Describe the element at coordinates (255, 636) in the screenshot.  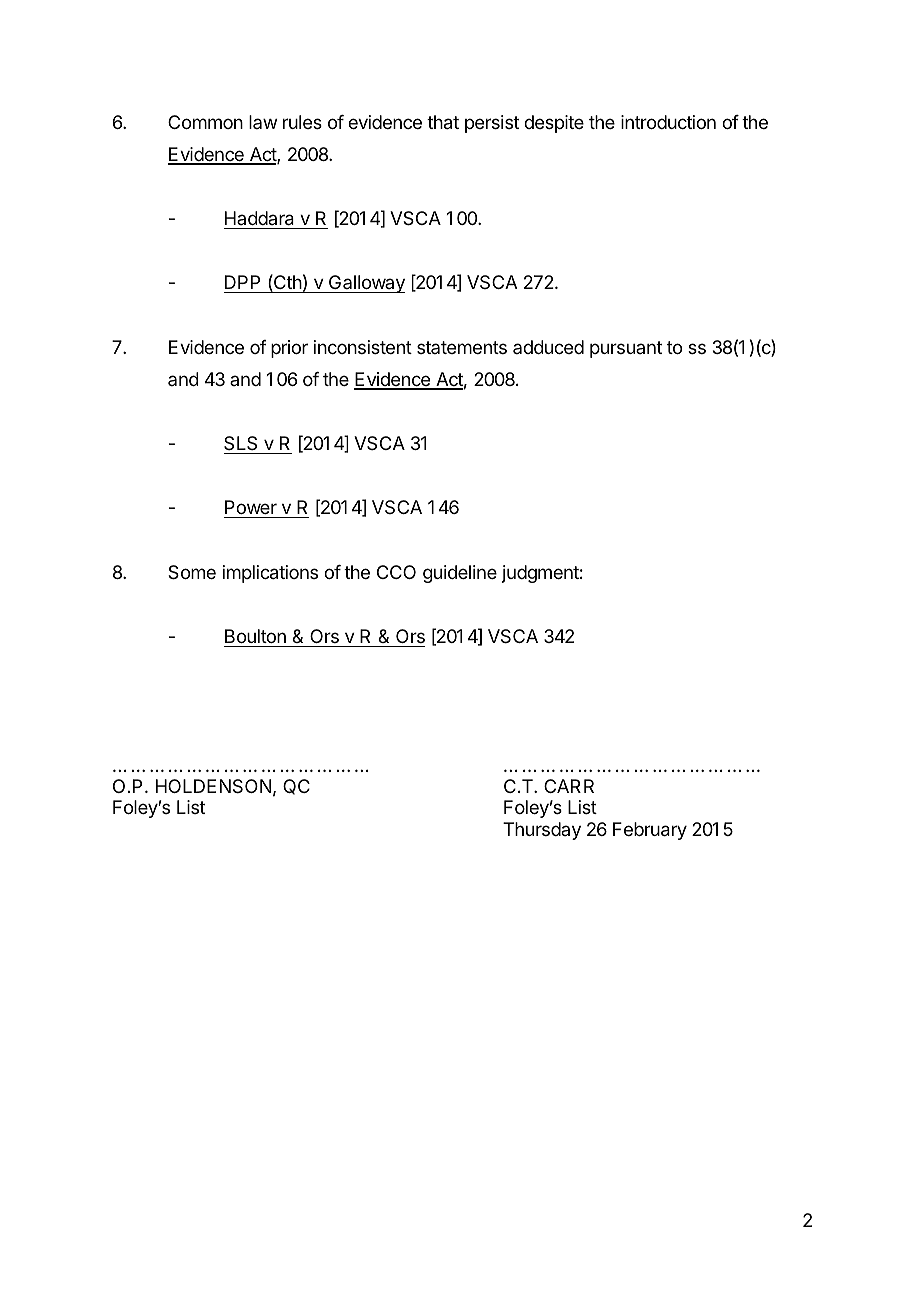
I see `Boulton` at that location.
